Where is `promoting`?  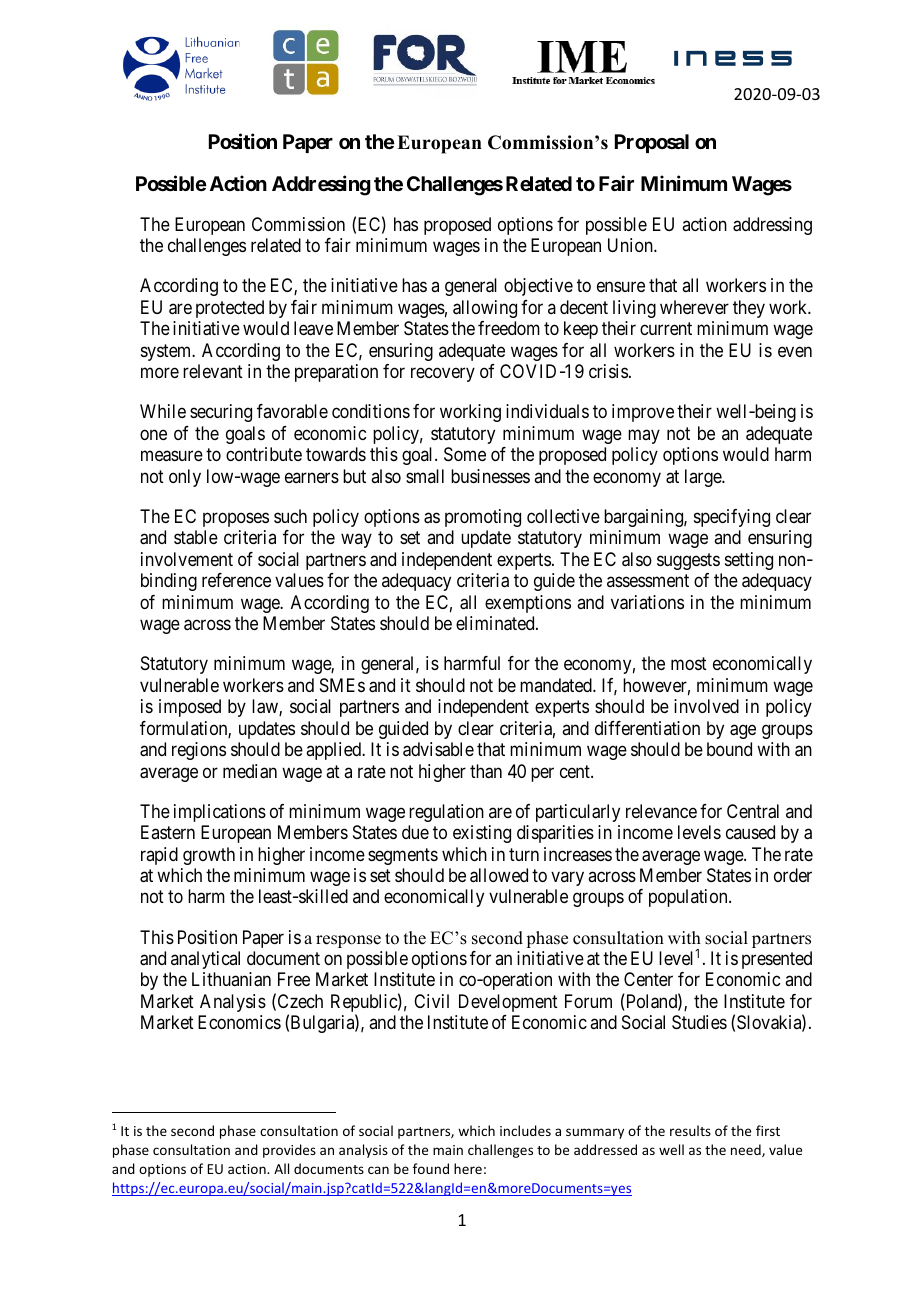
promoting is located at coordinates (483, 518).
